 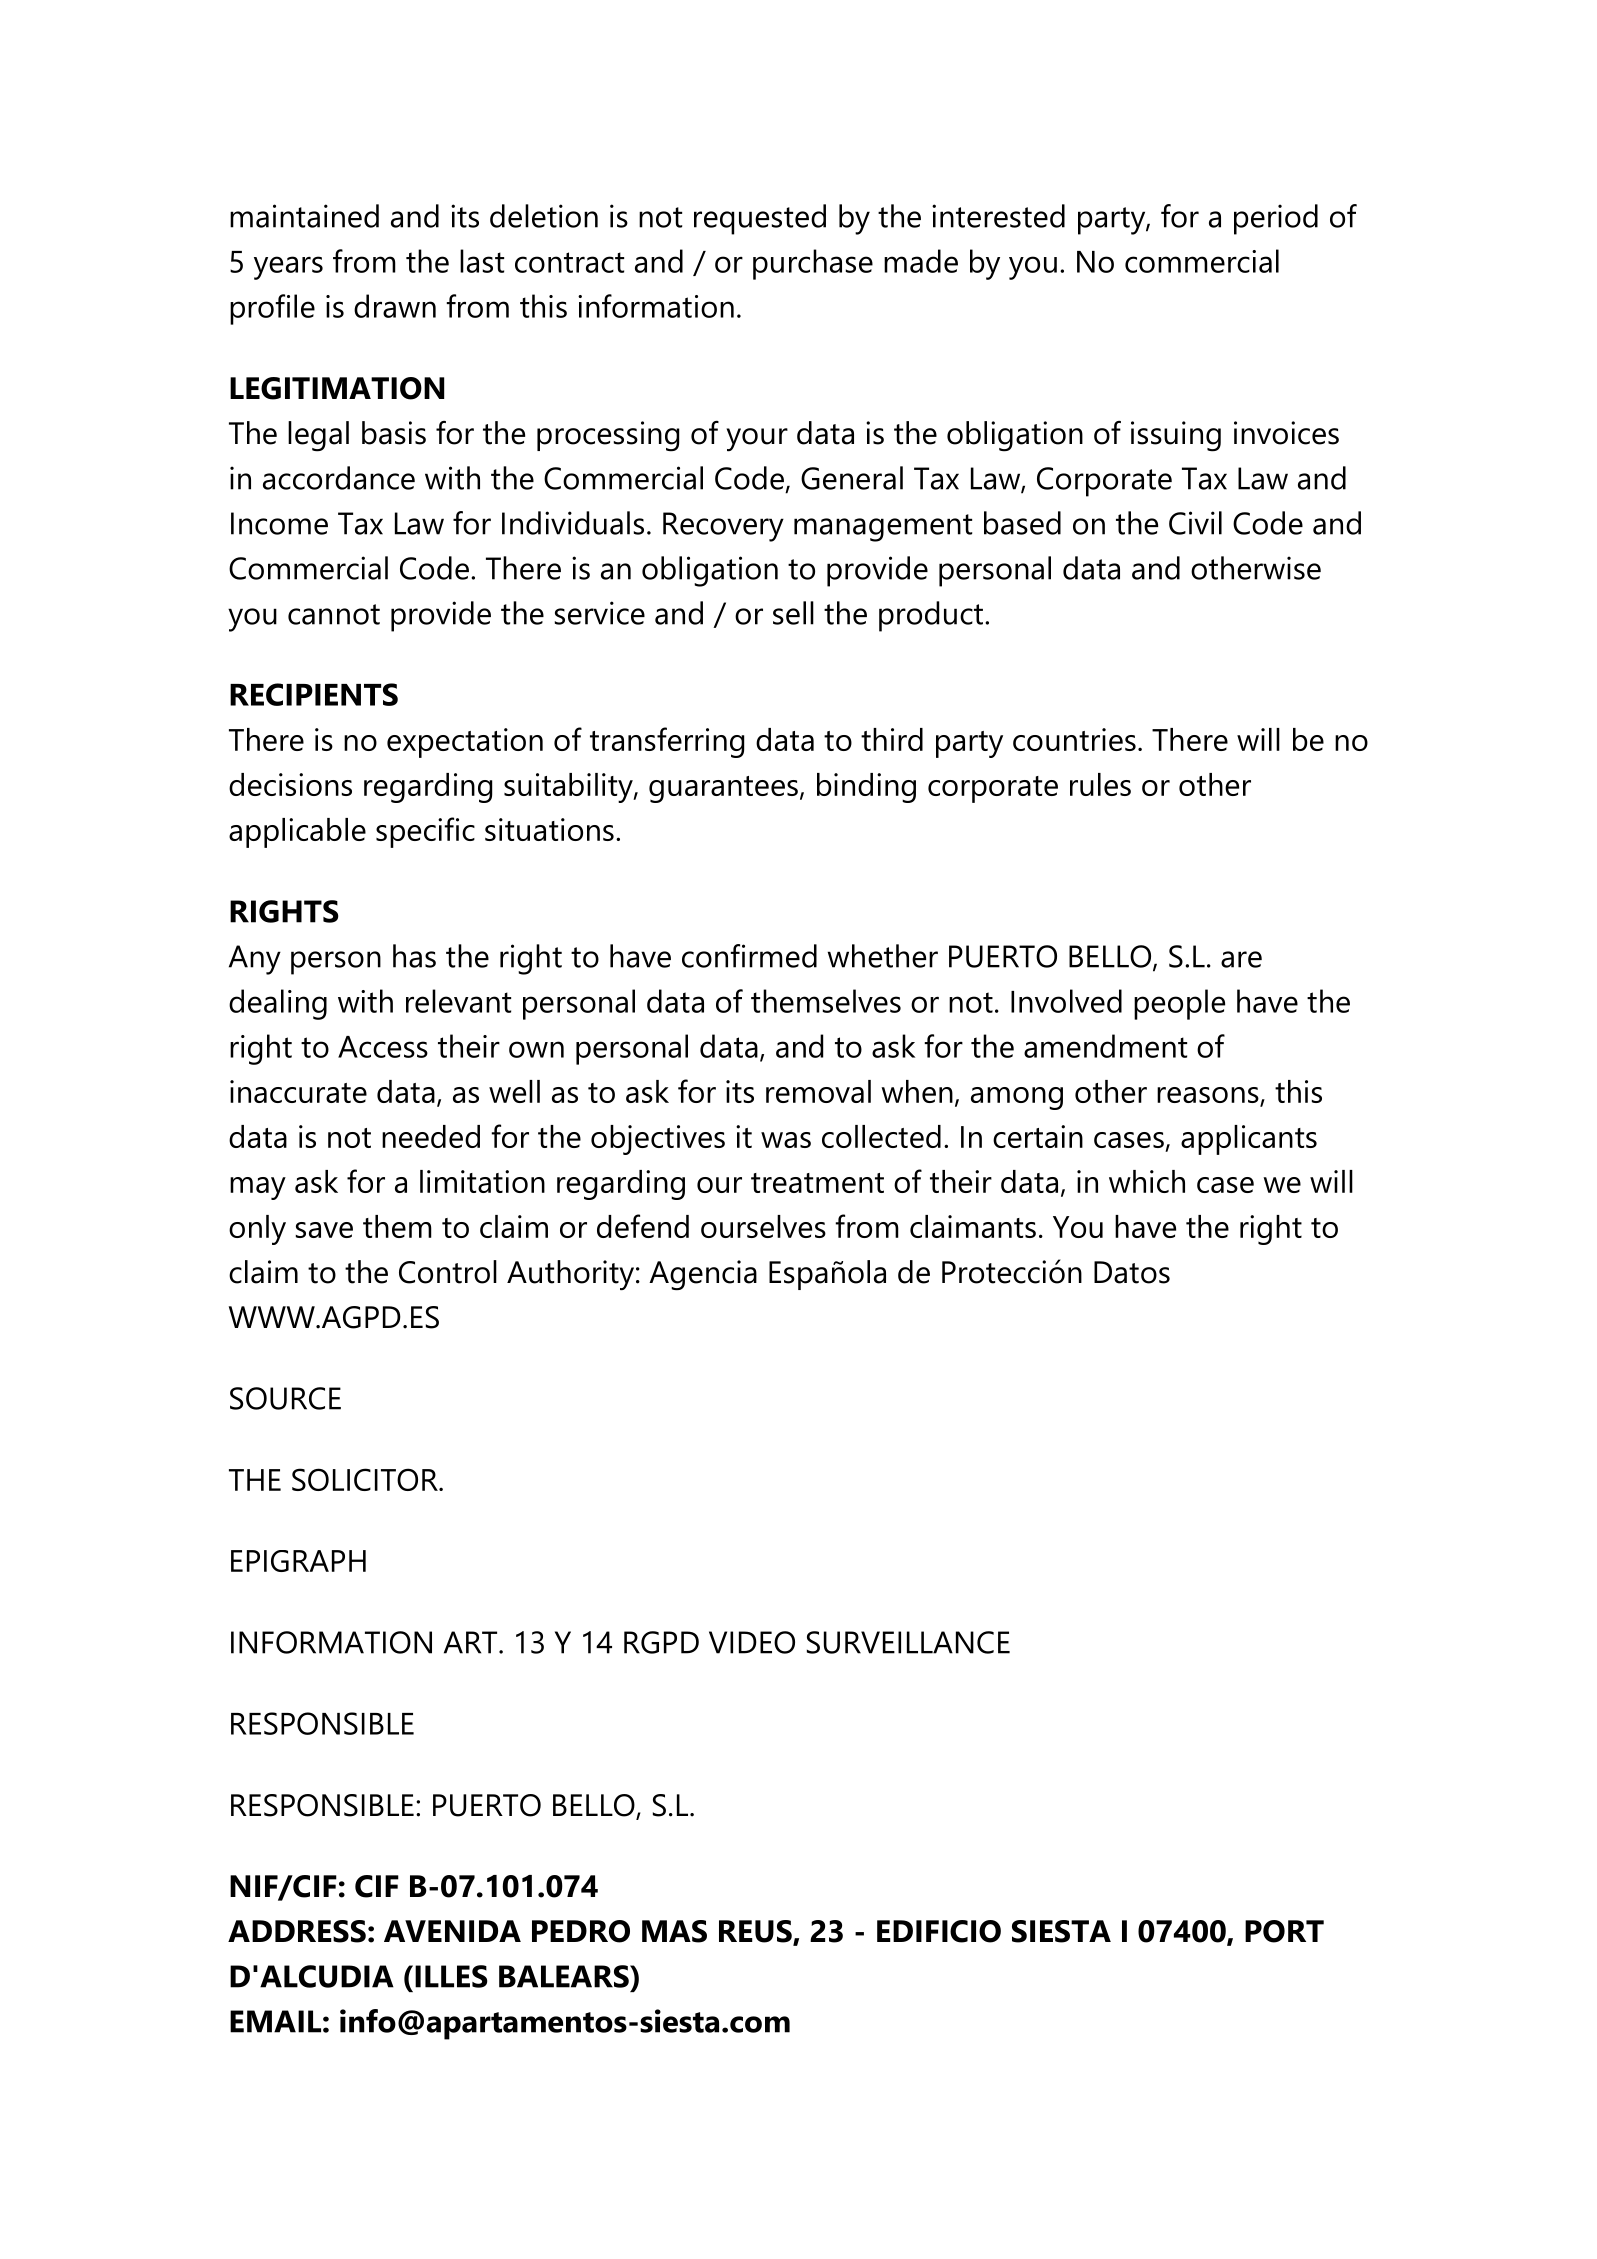 What do you see at coordinates (818, 1091) in the document?
I see `removal` at bounding box center [818, 1091].
